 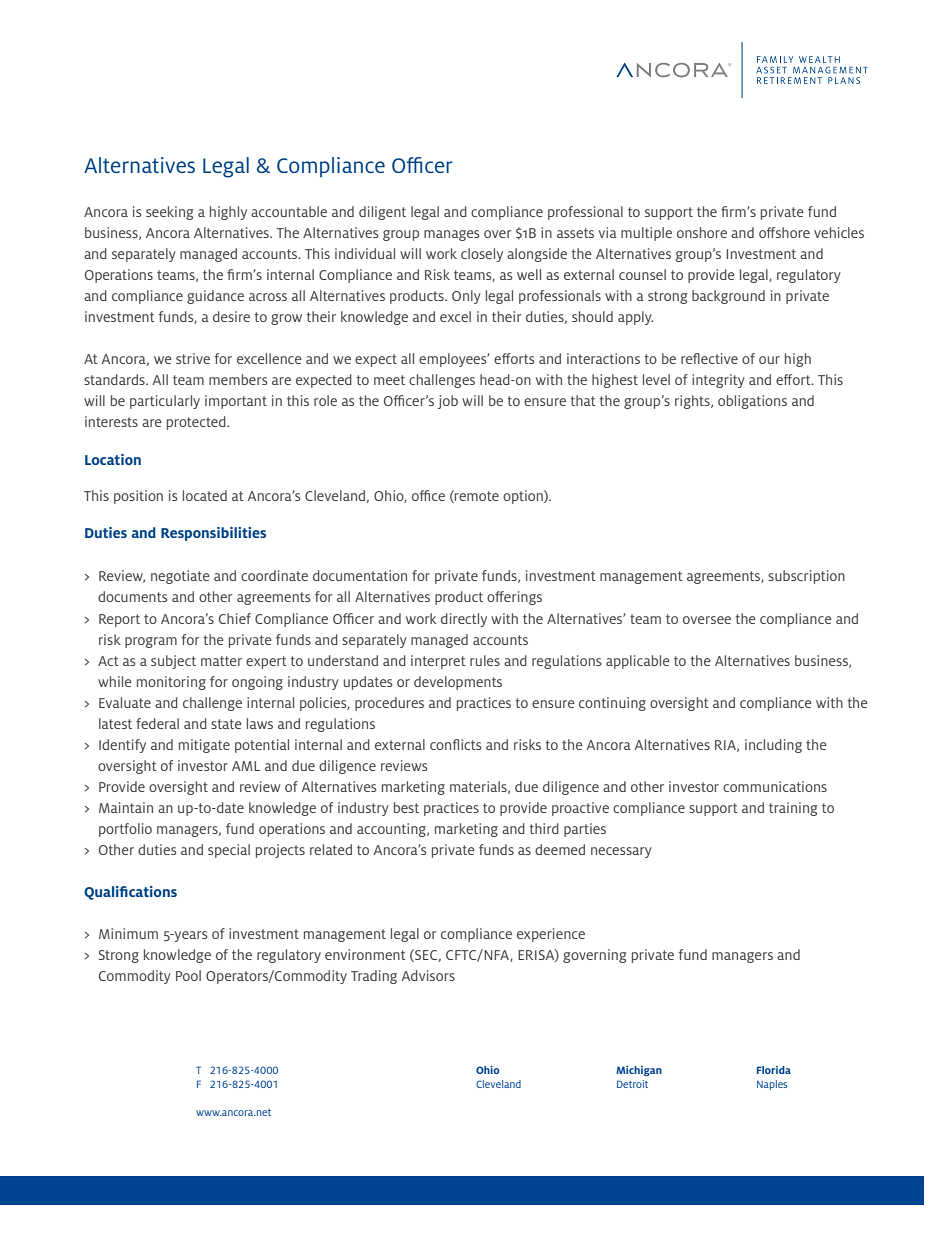 What do you see at coordinates (188, 975) in the screenshot?
I see `Pool` at bounding box center [188, 975].
